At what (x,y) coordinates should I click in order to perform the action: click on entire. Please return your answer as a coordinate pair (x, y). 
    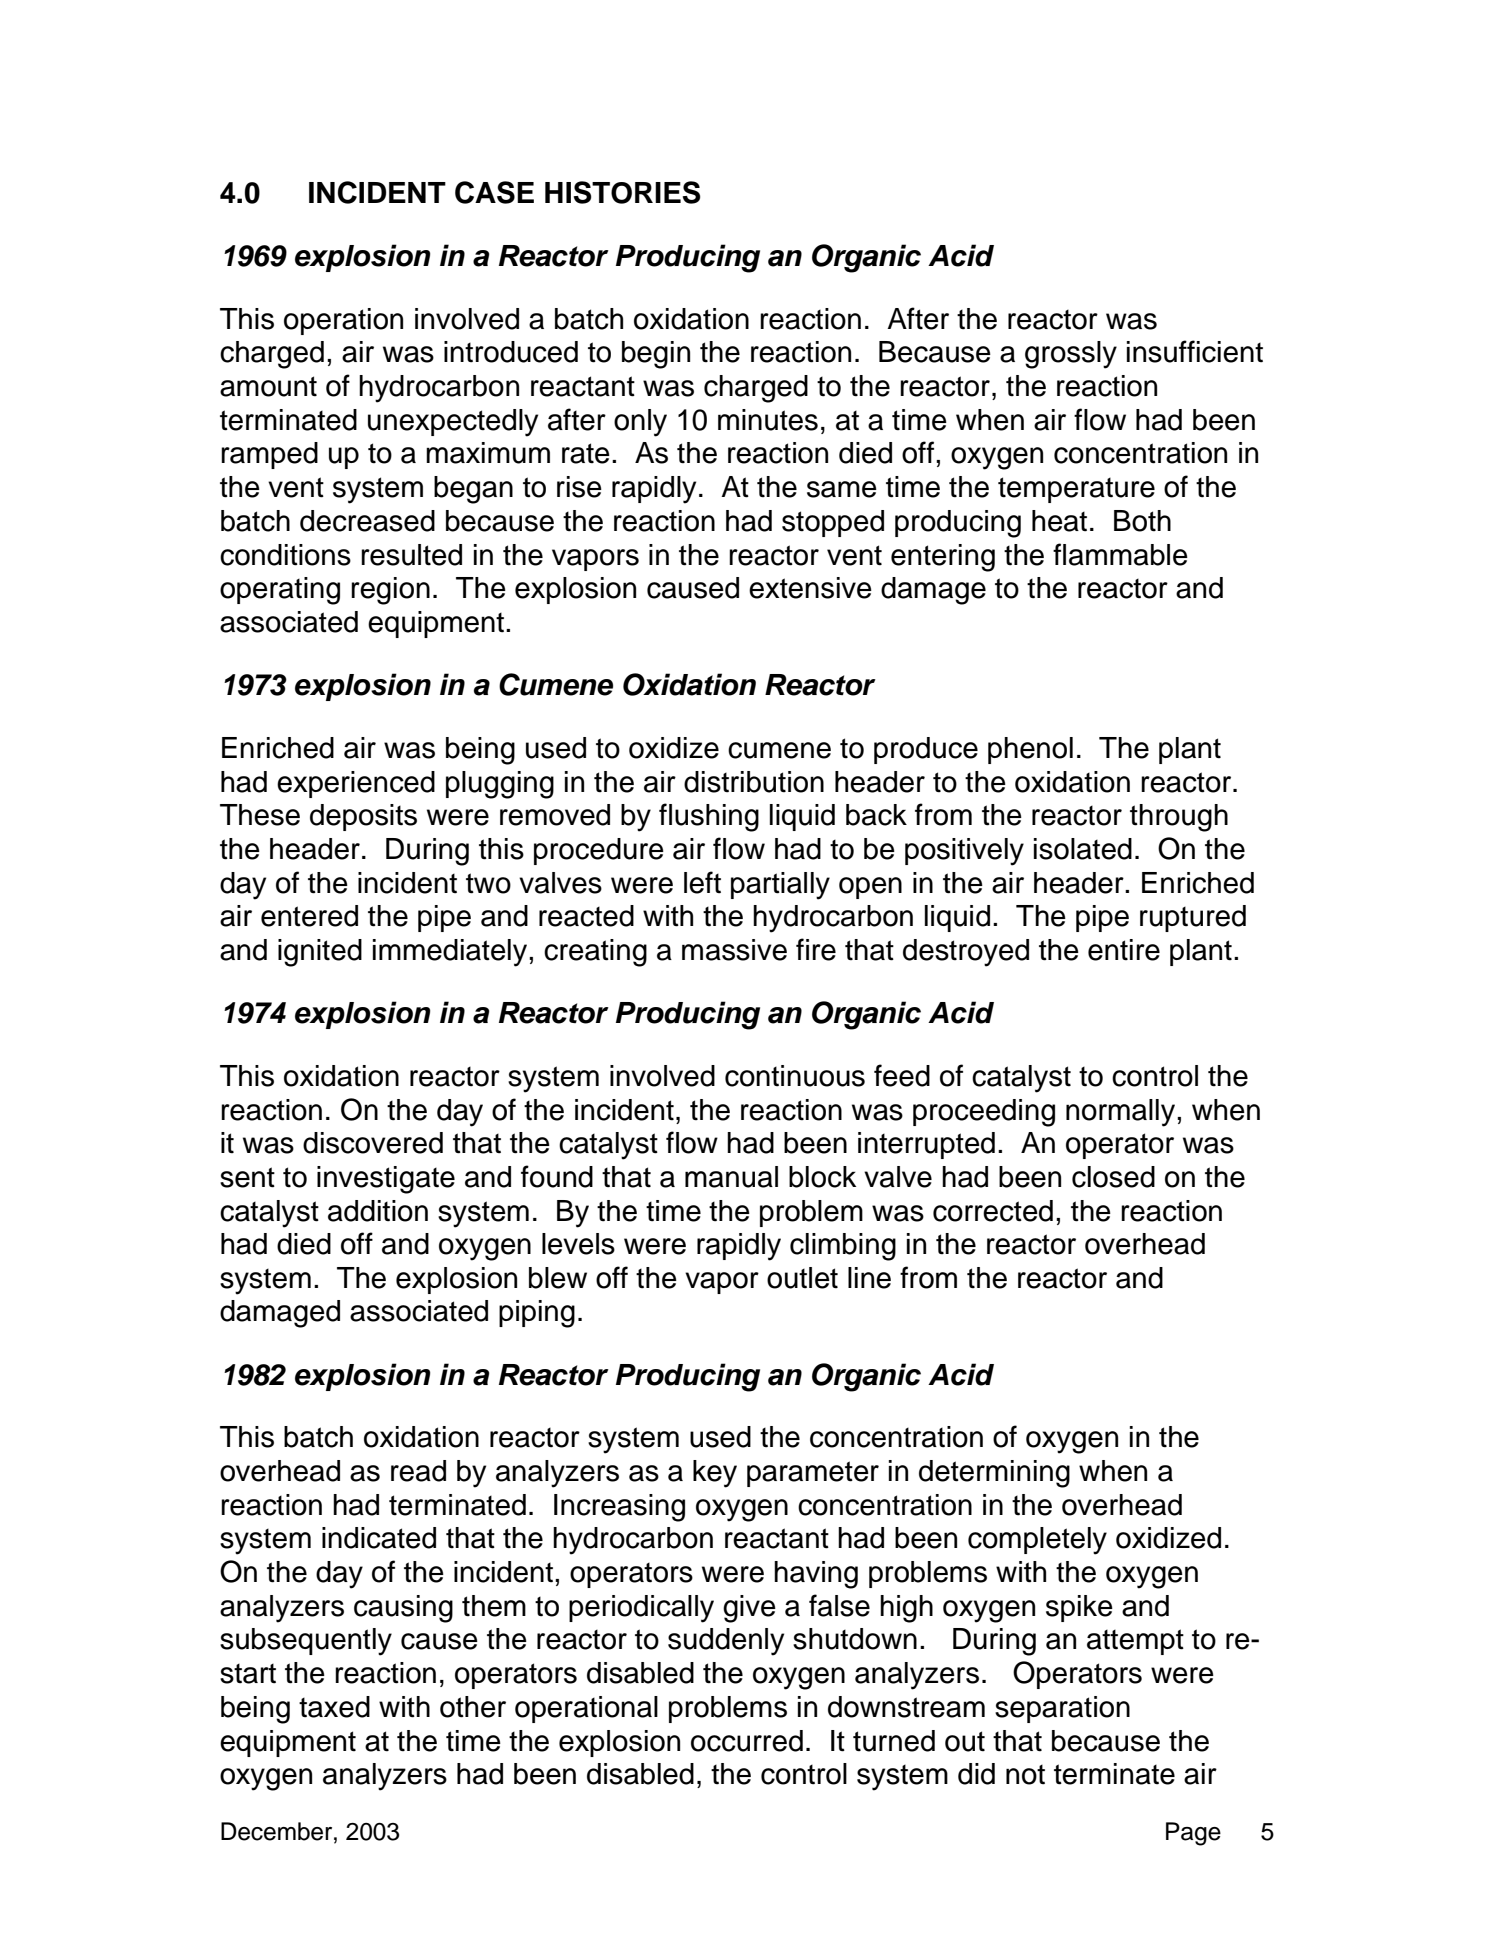
    Looking at the image, I should click on (1124, 950).
